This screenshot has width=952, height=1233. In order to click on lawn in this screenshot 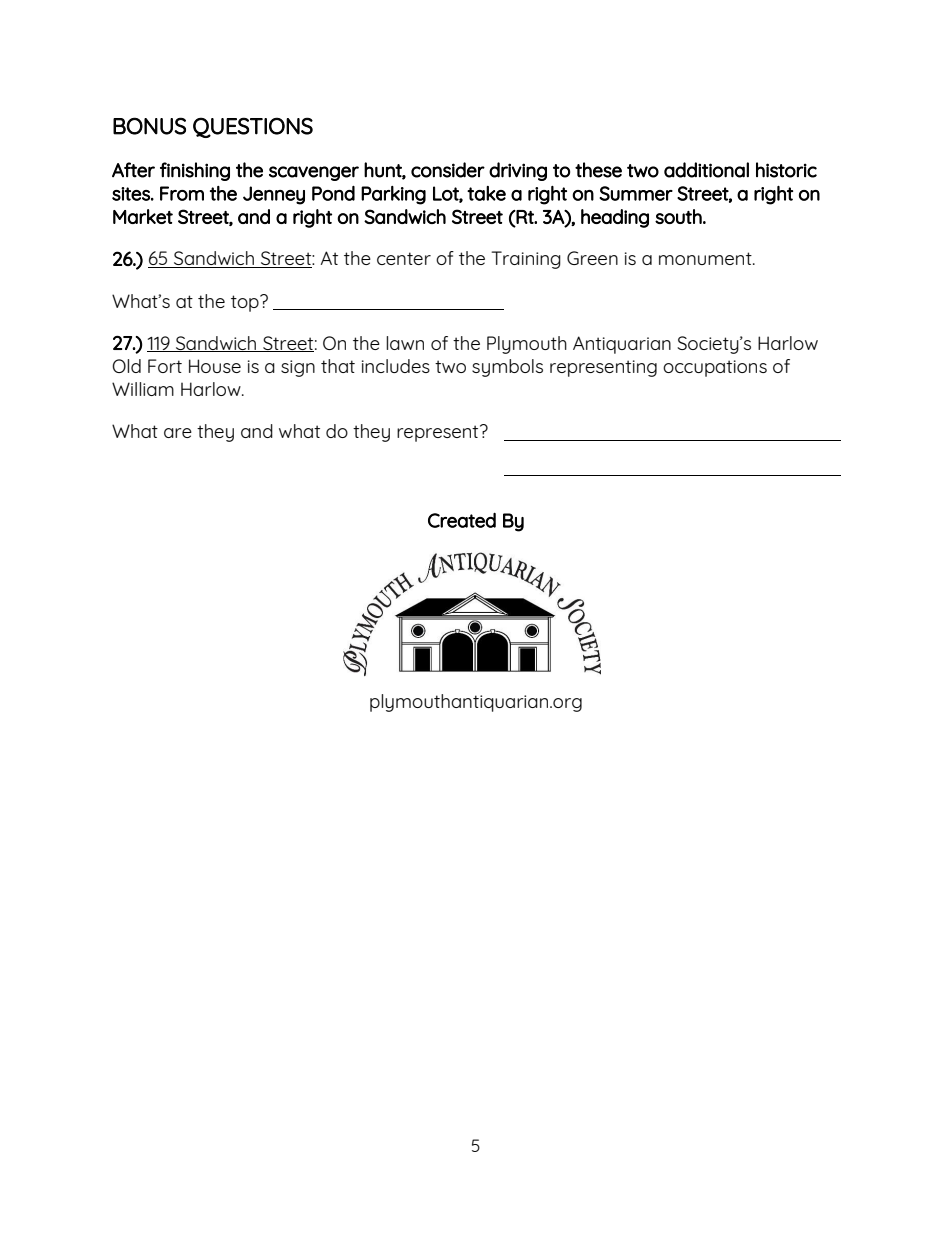, I will do `click(405, 343)`.
